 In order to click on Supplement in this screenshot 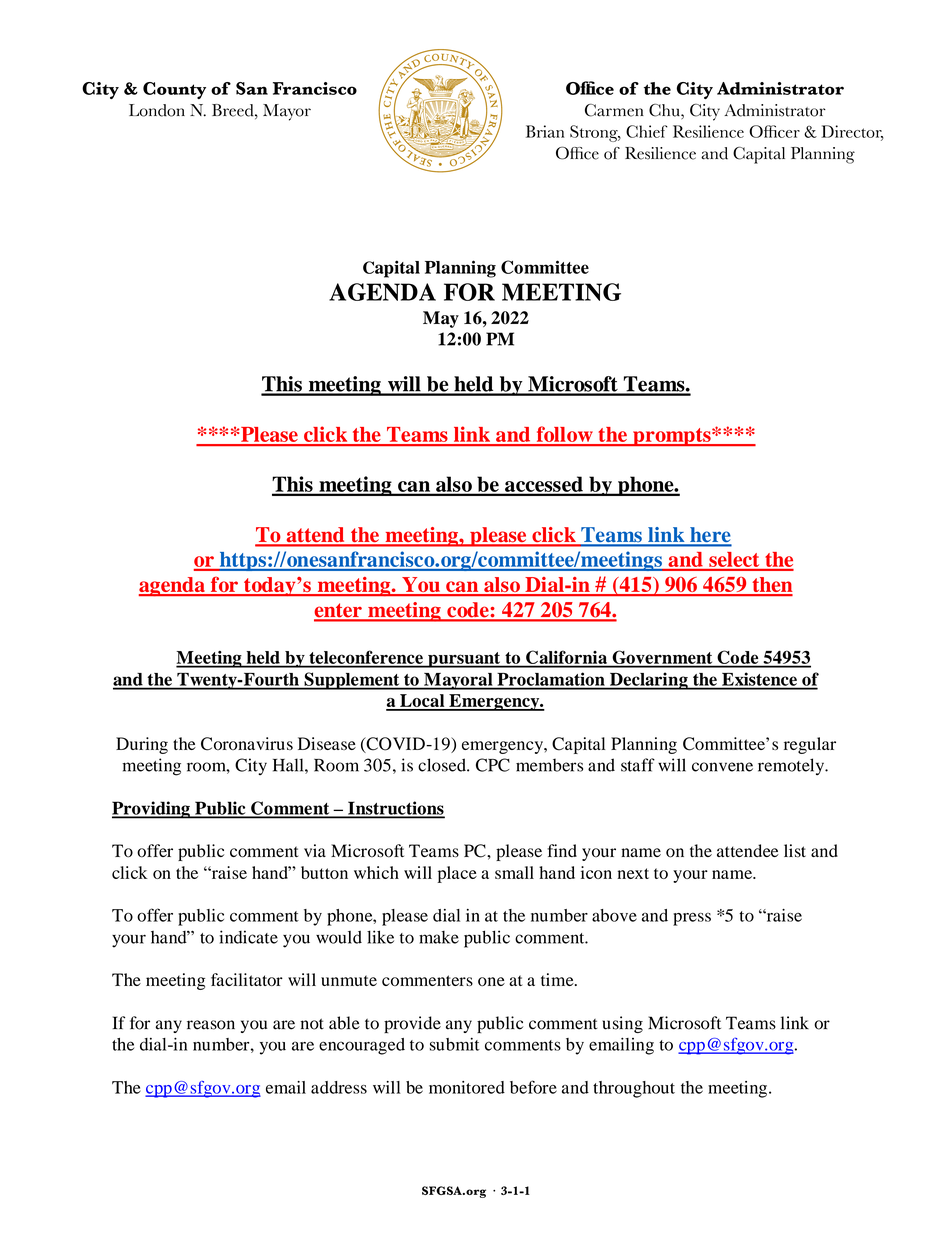, I will do `click(352, 681)`.
